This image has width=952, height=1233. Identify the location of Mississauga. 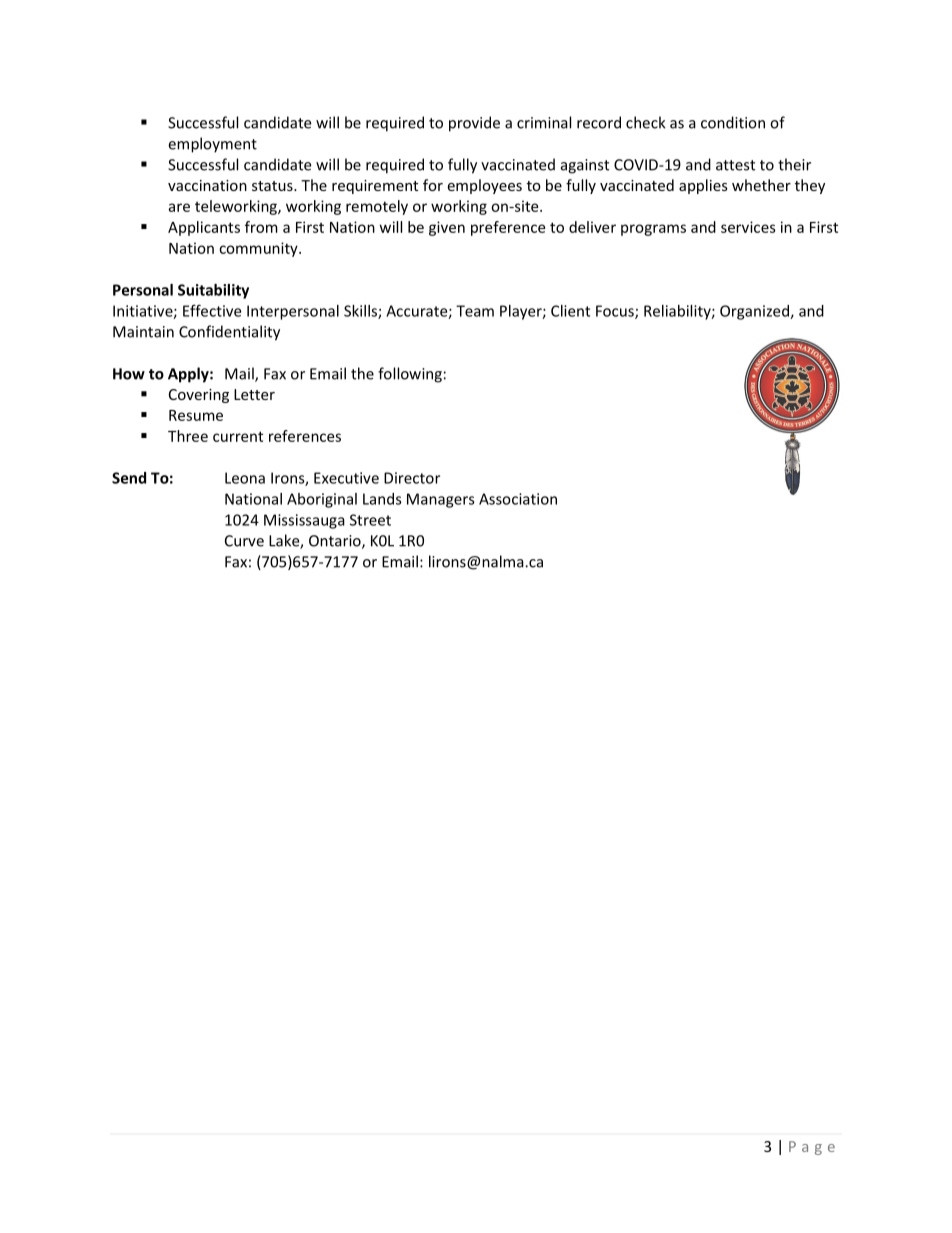
(304, 521).
